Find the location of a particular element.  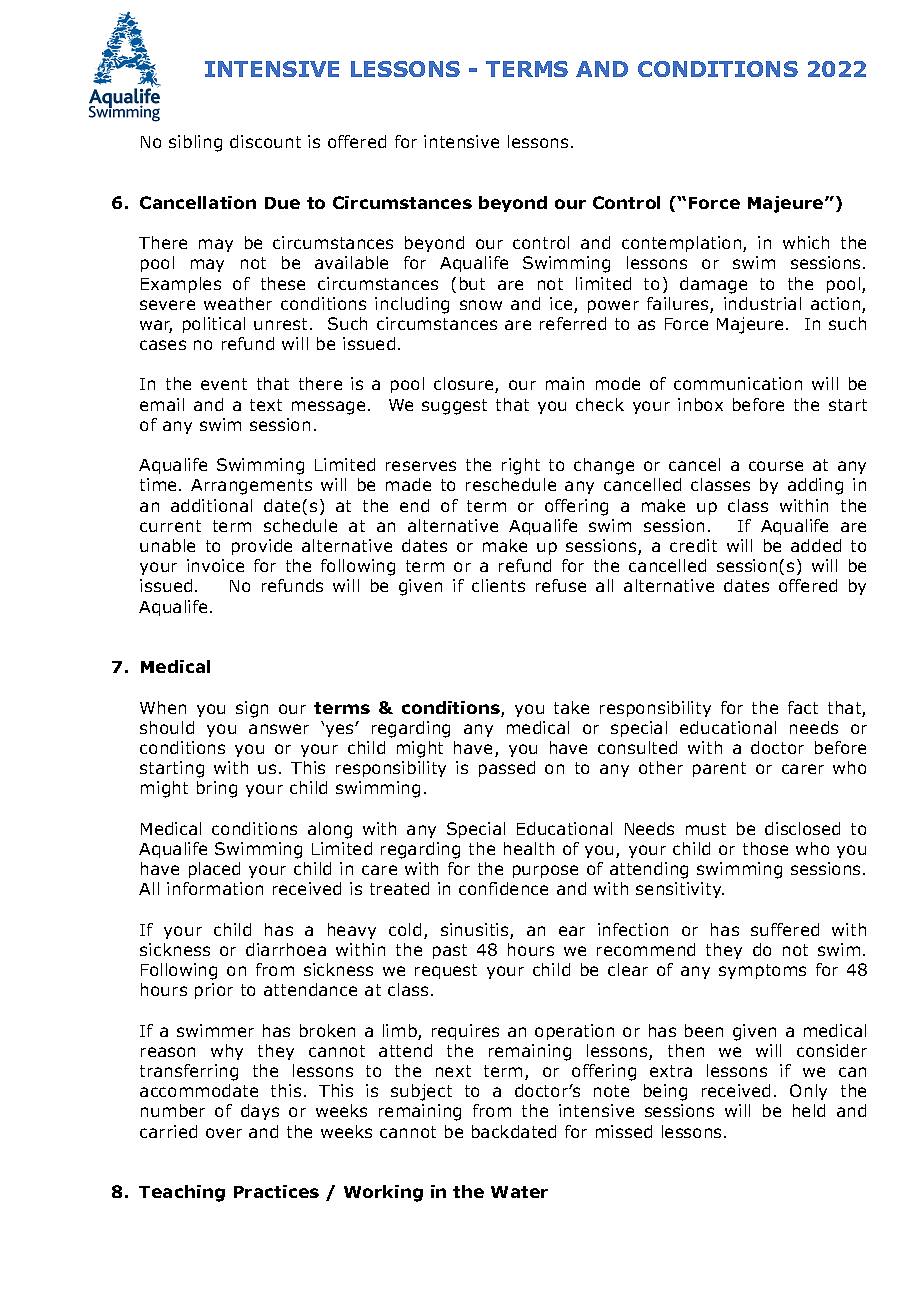

Water is located at coordinates (519, 1192).
